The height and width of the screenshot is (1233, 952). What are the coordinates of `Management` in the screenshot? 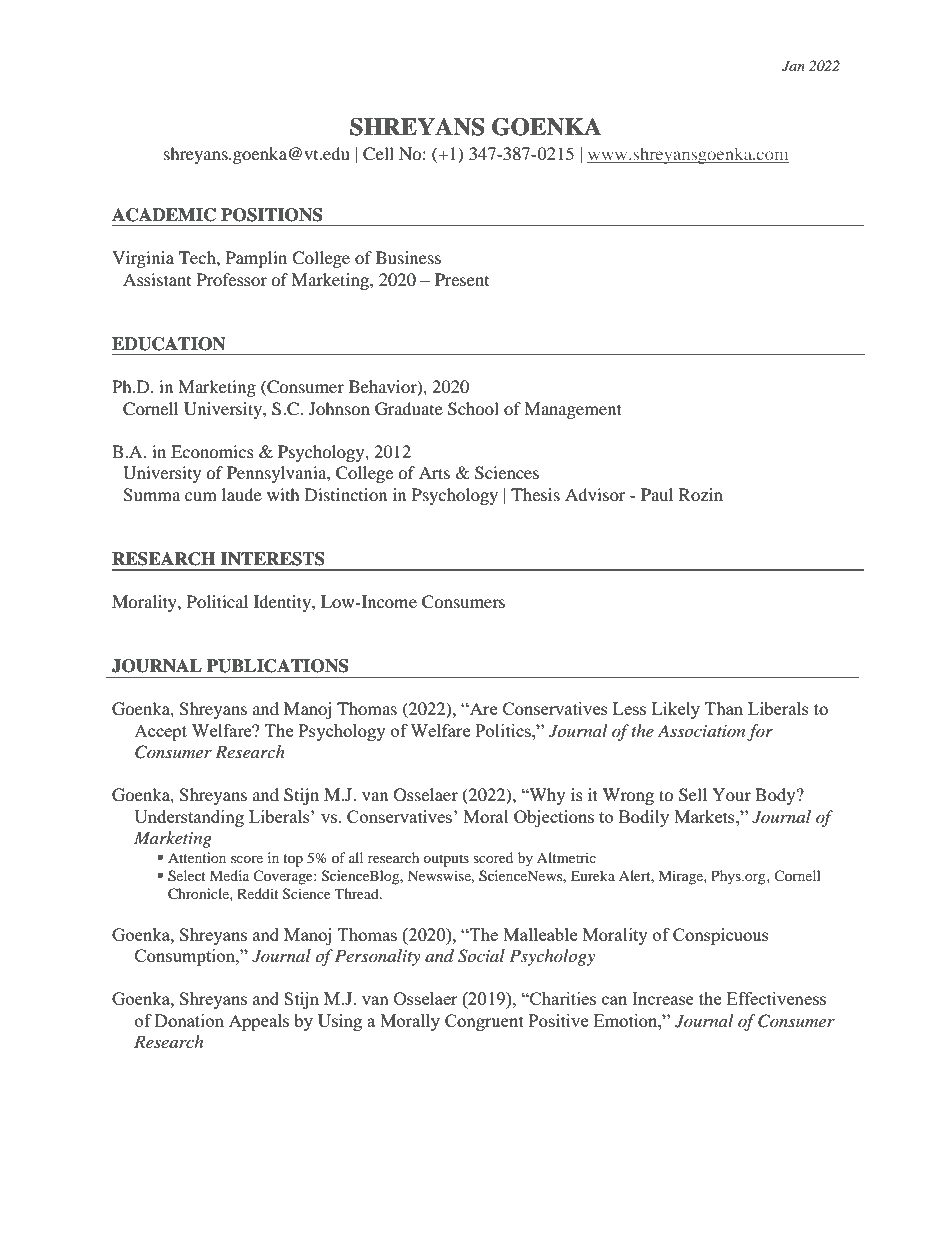 It's located at (573, 410).
